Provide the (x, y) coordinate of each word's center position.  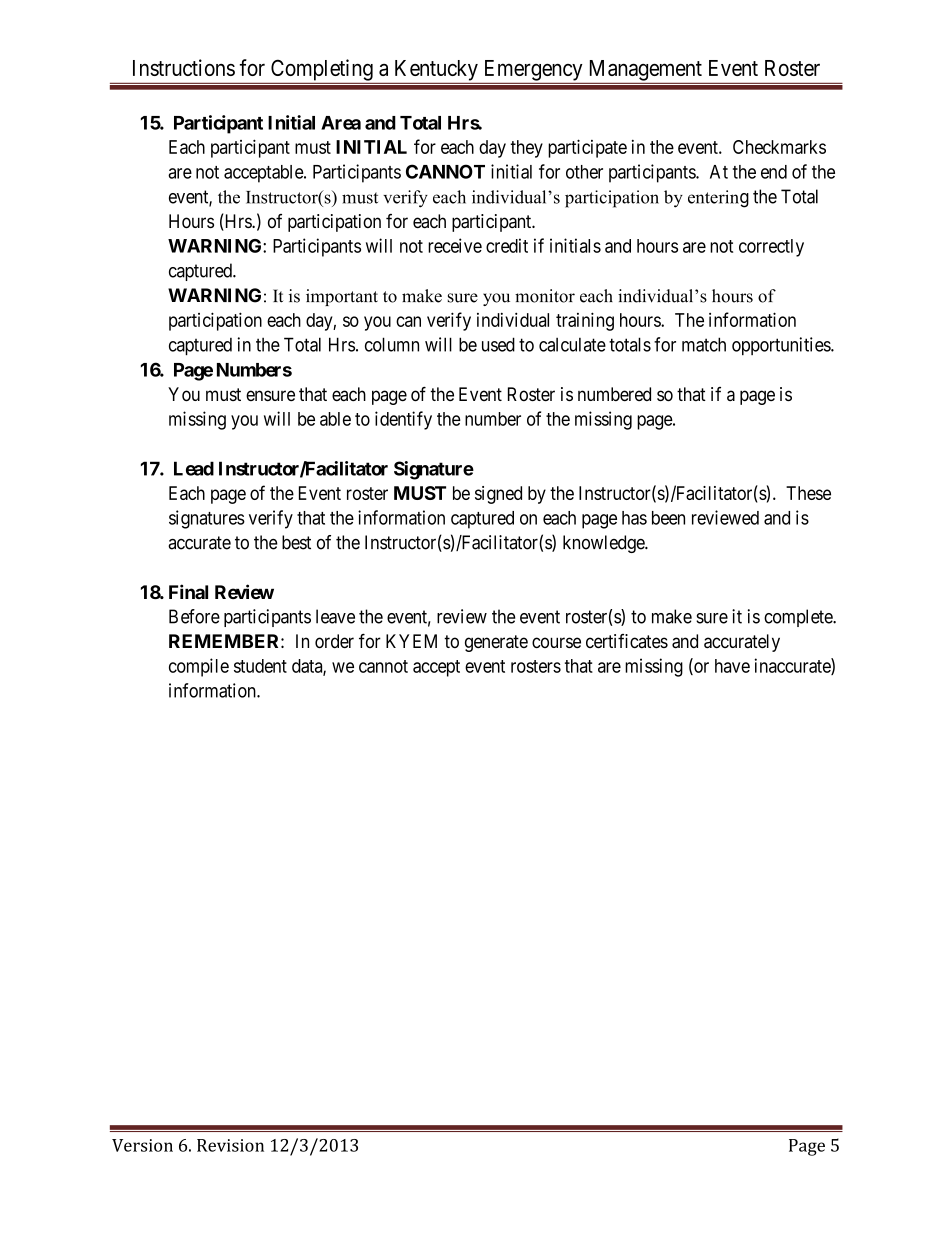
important (342, 297)
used (498, 344)
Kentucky (436, 70)
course (556, 642)
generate (496, 643)
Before (194, 616)
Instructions (184, 67)
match (704, 344)
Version (142, 1145)
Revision (230, 1145)
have (732, 666)
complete (799, 618)
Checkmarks (779, 147)
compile (199, 667)
